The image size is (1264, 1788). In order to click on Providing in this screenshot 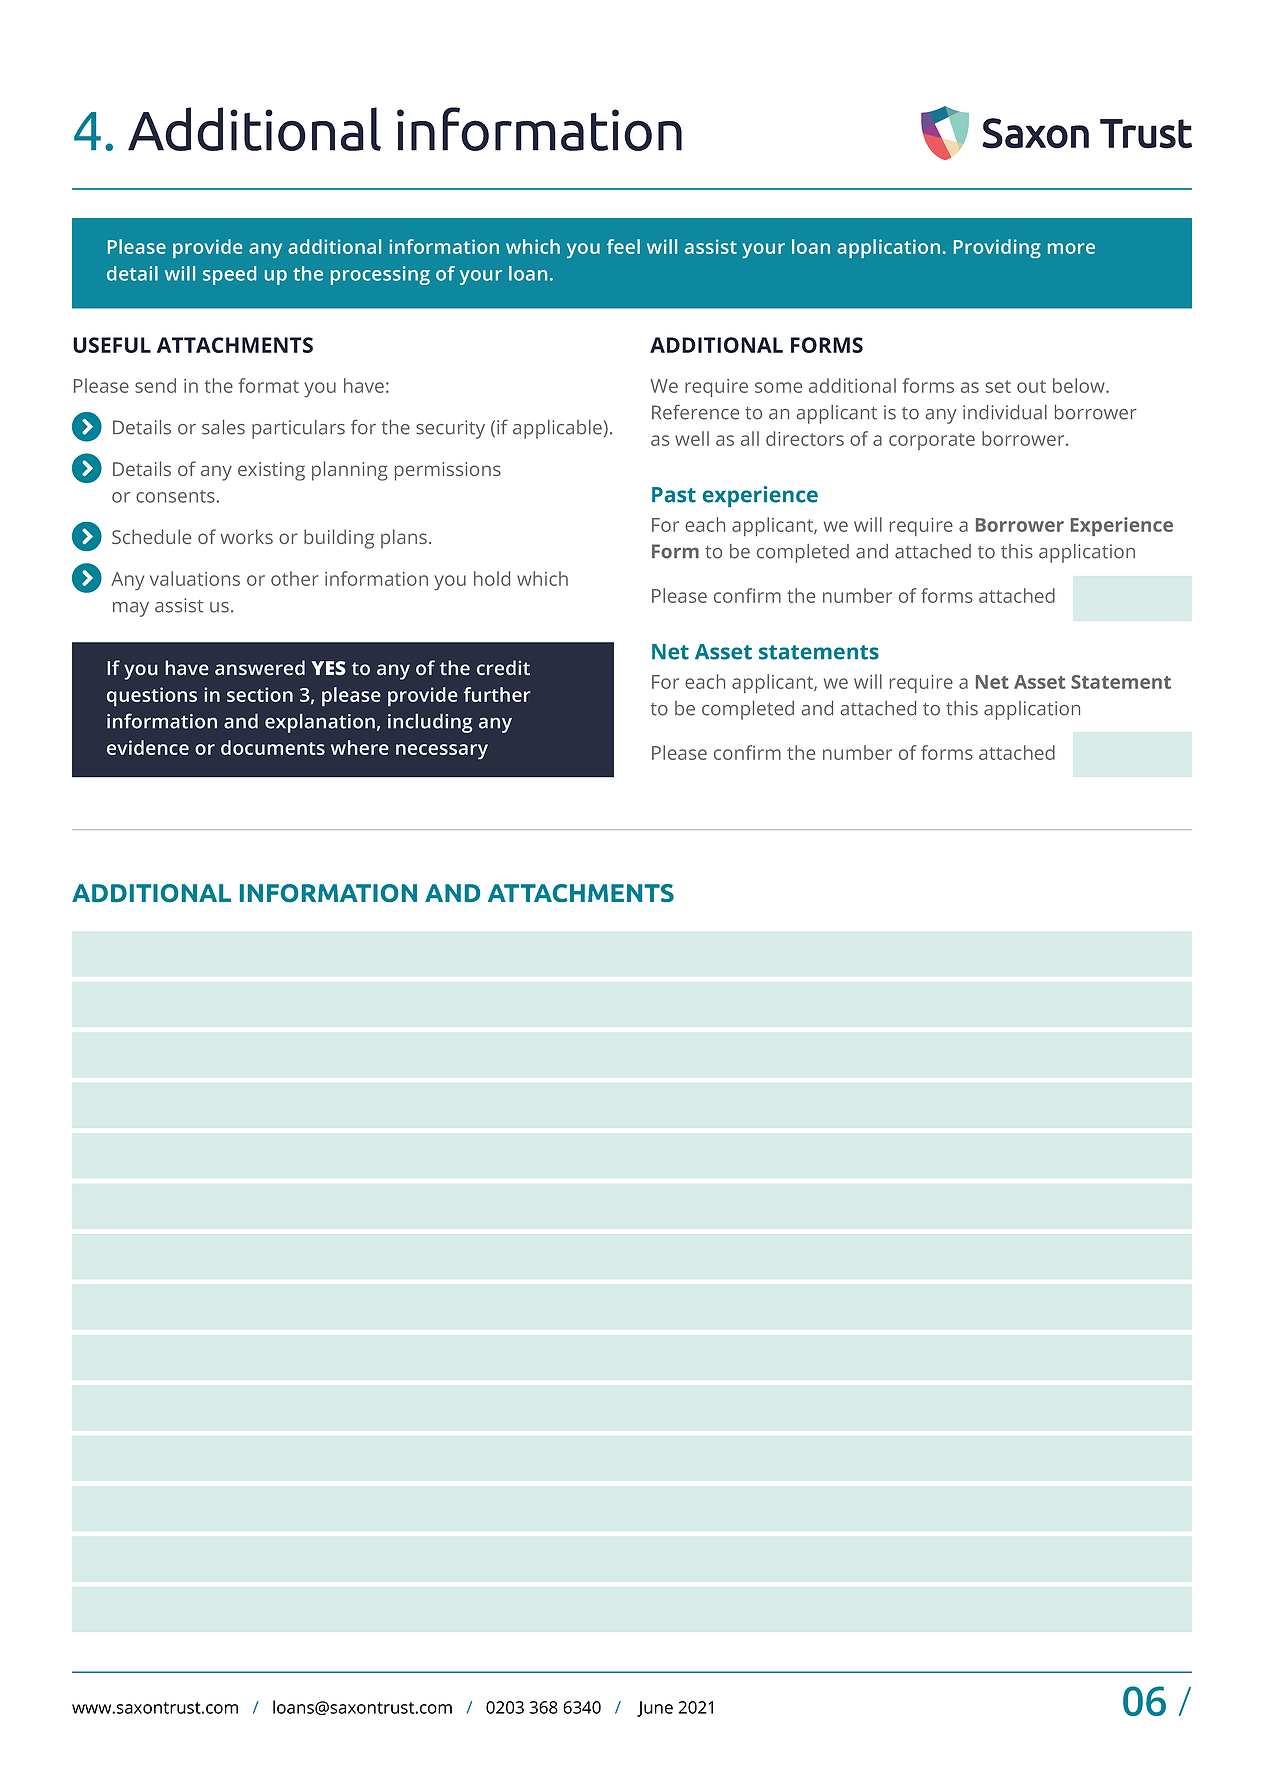, I will do `click(997, 248)`.
